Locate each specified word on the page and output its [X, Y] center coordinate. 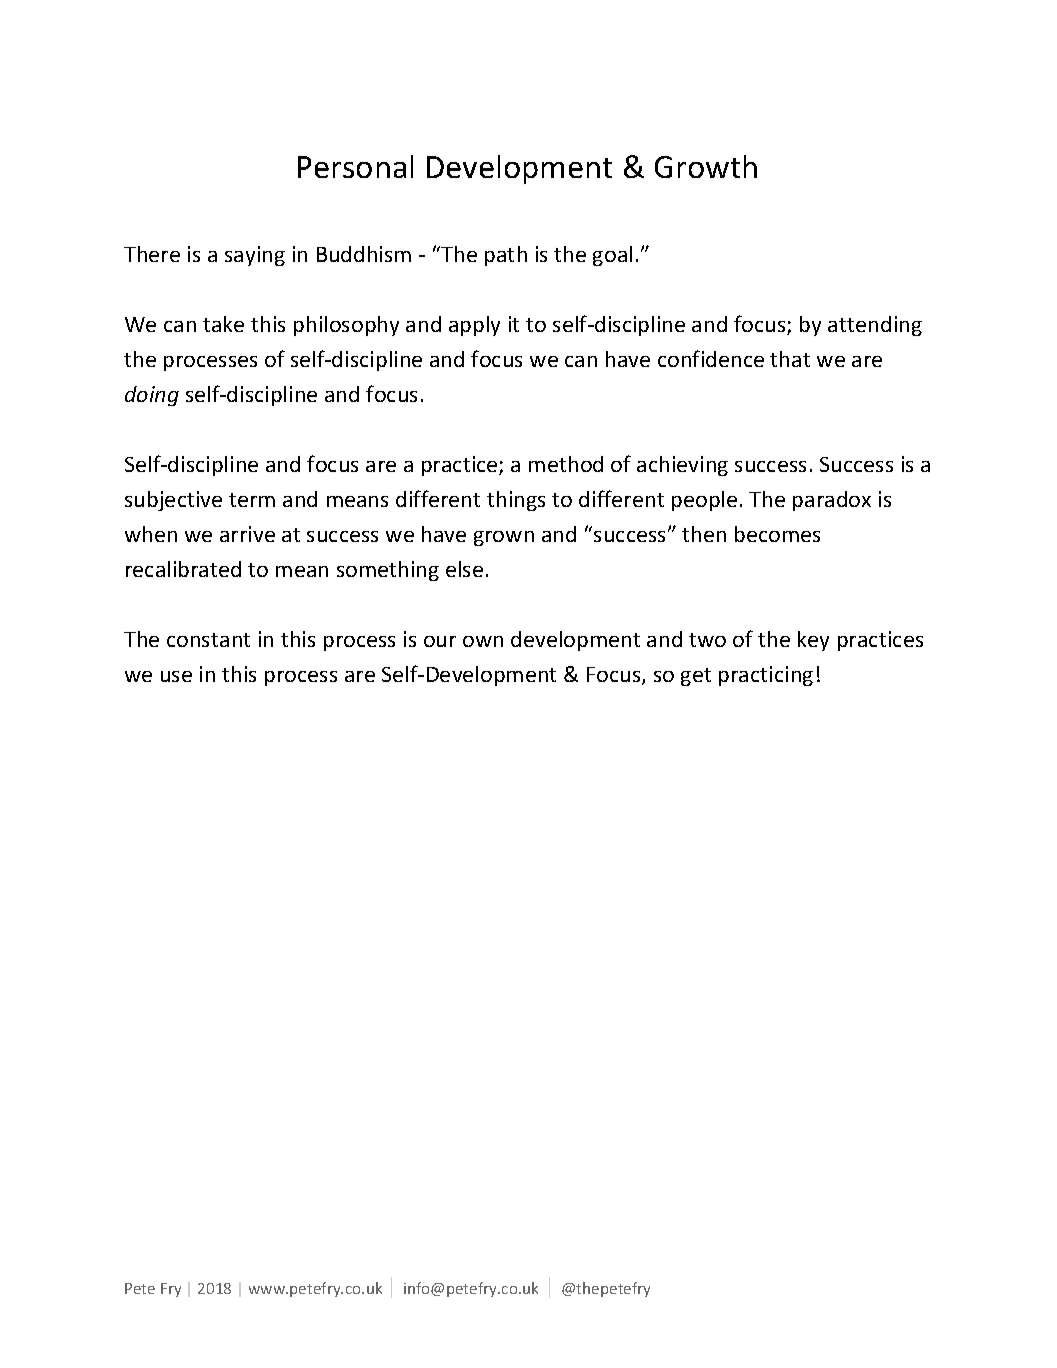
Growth [706, 166]
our [440, 641]
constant [208, 640]
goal [612, 256]
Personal [355, 166]
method [566, 464]
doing [152, 396]
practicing [766, 676]
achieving [682, 466]
